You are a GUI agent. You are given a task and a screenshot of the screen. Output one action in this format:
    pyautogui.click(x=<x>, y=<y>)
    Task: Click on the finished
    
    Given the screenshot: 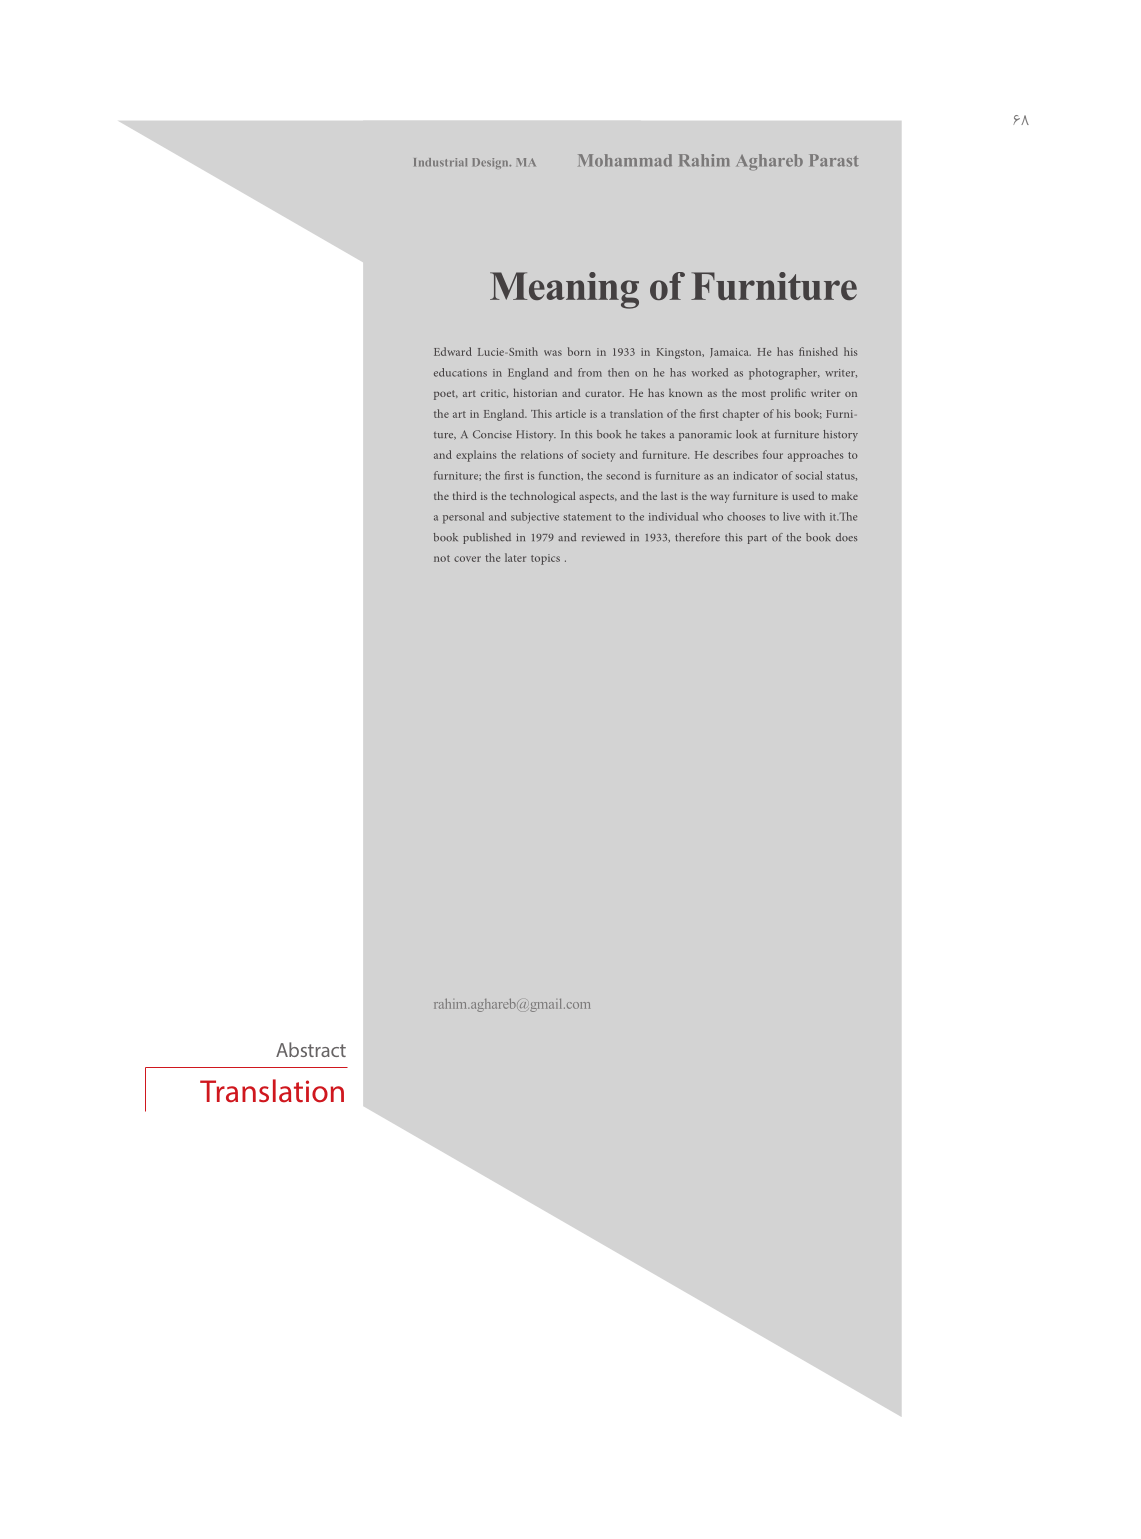 What is the action you would take?
    pyautogui.click(x=818, y=351)
